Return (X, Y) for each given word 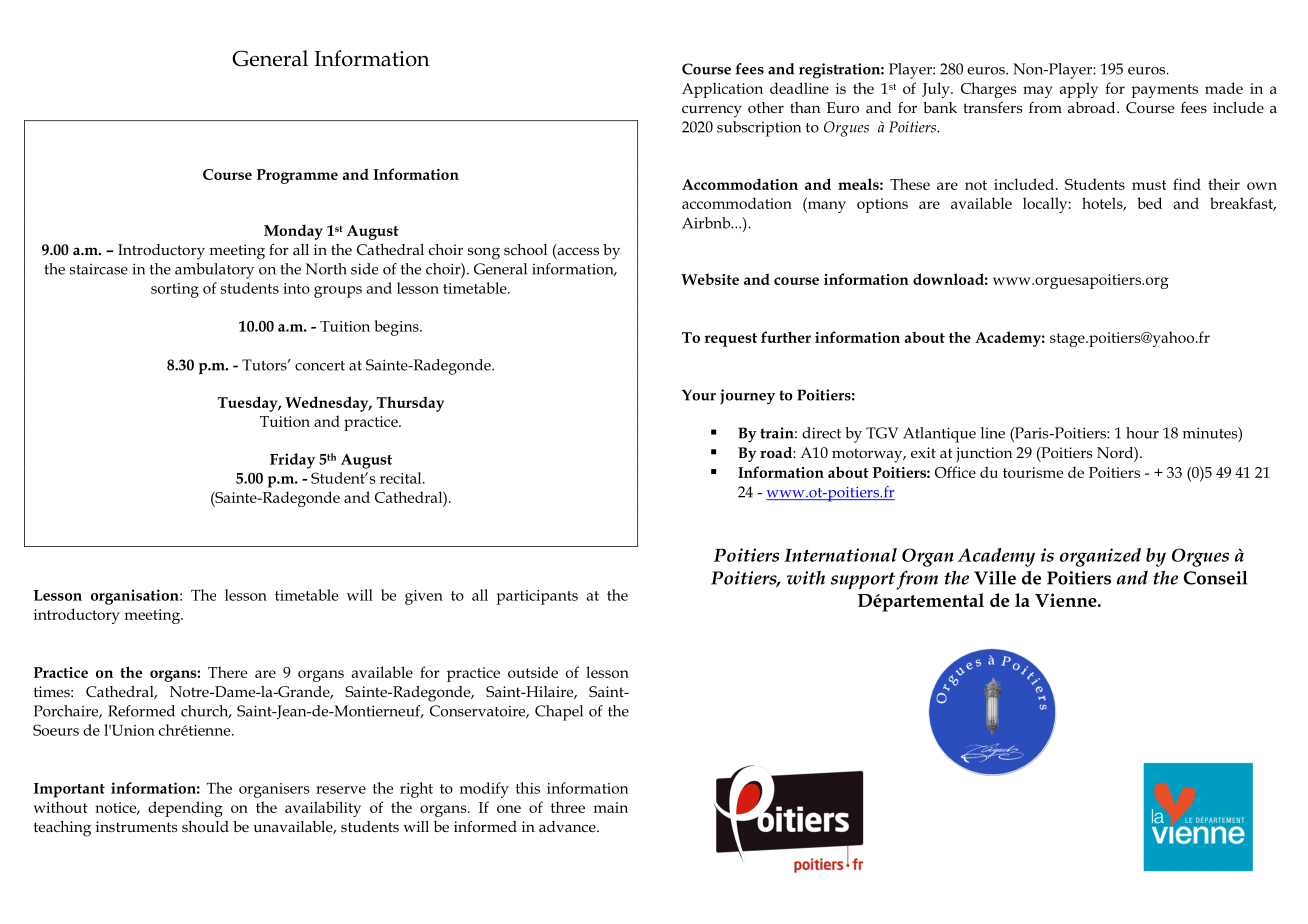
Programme (297, 176)
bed (1149, 203)
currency (712, 111)
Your (699, 395)
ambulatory (214, 271)
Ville (995, 578)
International (840, 555)
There (227, 672)
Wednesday (328, 404)
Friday (292, 461)
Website (710, 279)
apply (1079, 90)
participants (537, 597)
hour (1142, 433)
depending (185, 809)
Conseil (1215, 578)
